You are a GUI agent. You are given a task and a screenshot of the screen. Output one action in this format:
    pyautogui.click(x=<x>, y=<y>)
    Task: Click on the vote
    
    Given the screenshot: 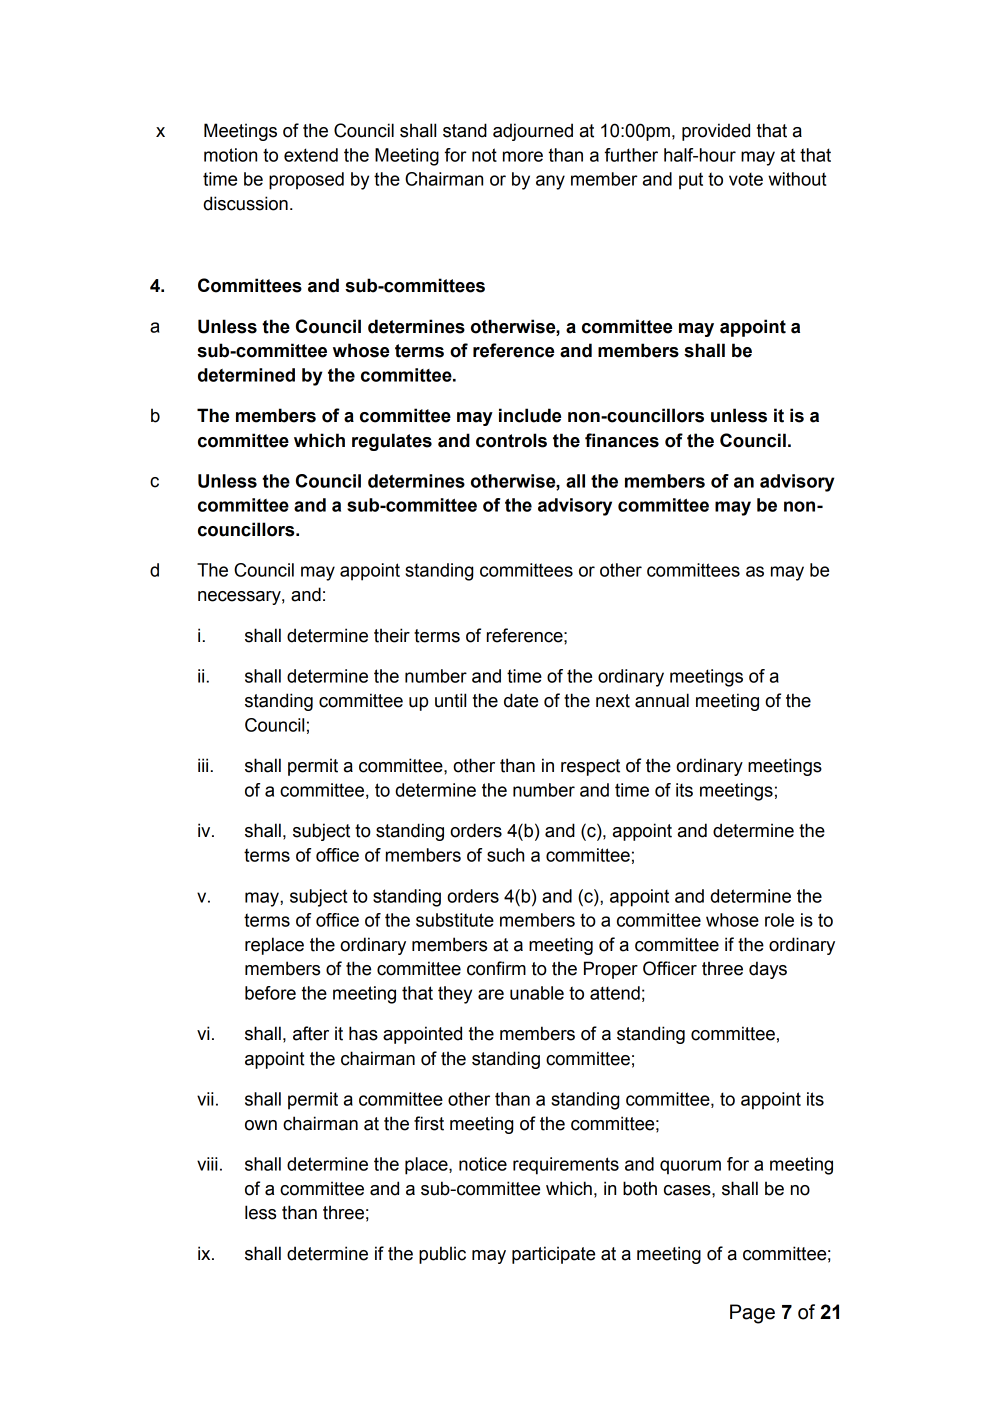 What is the action you would take?
    pyautogui.click(x=746, y=179)
